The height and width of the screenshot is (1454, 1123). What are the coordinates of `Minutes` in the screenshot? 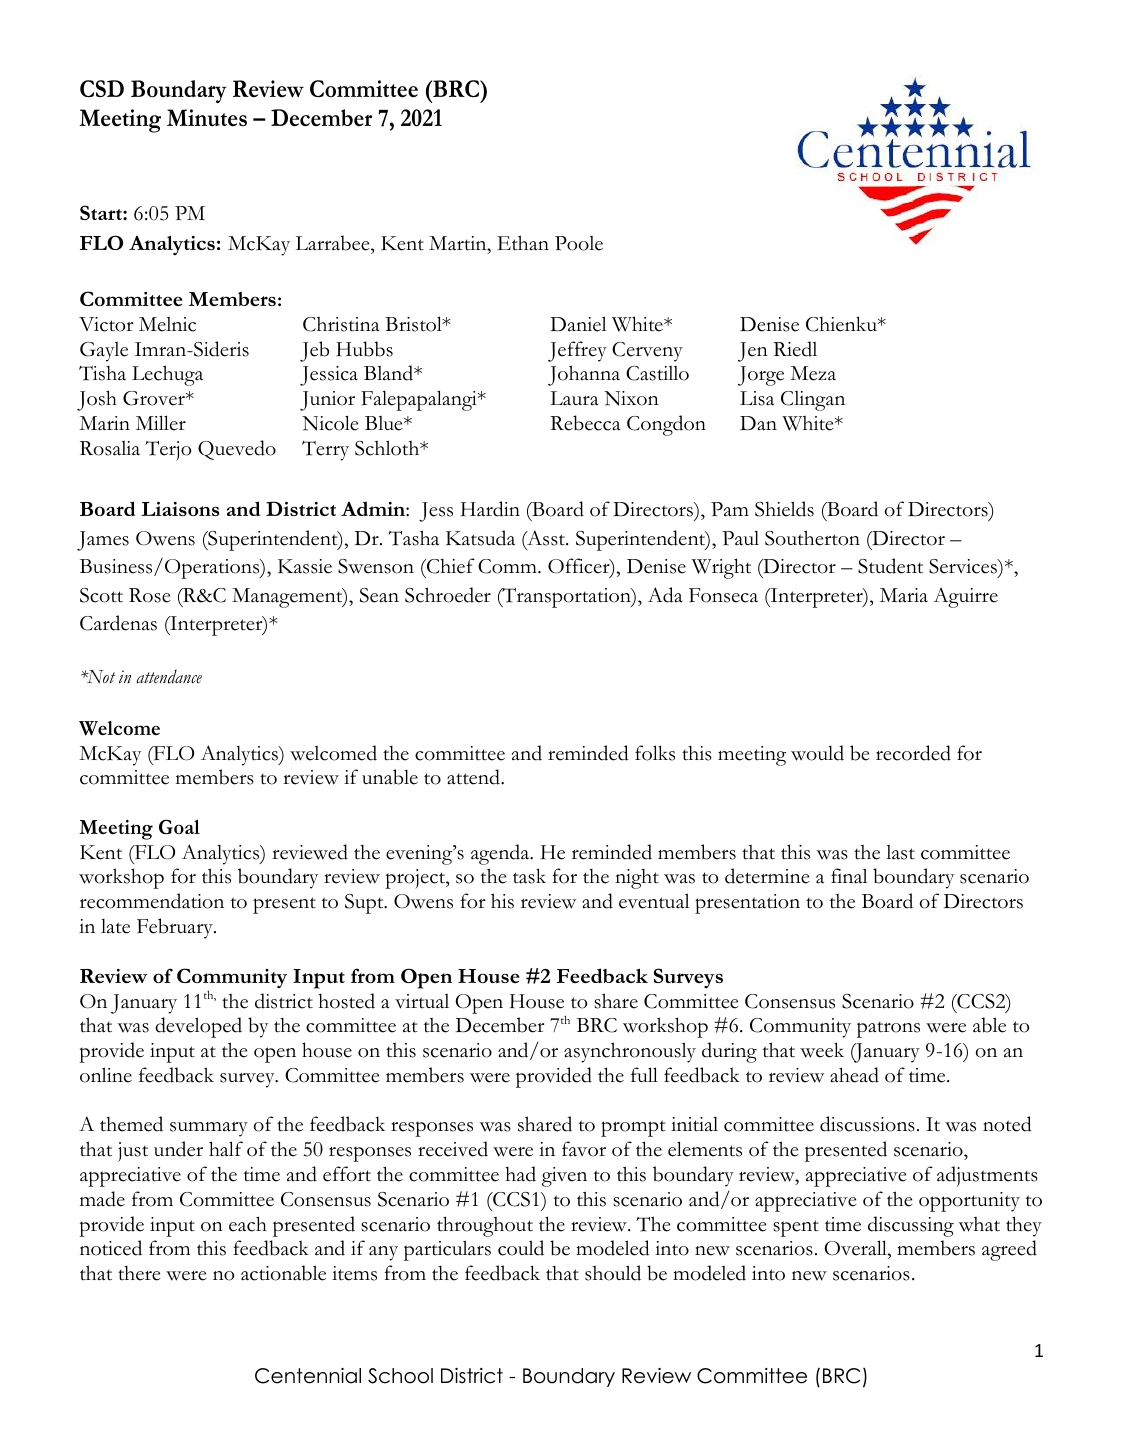 It's located at (207, 118).
